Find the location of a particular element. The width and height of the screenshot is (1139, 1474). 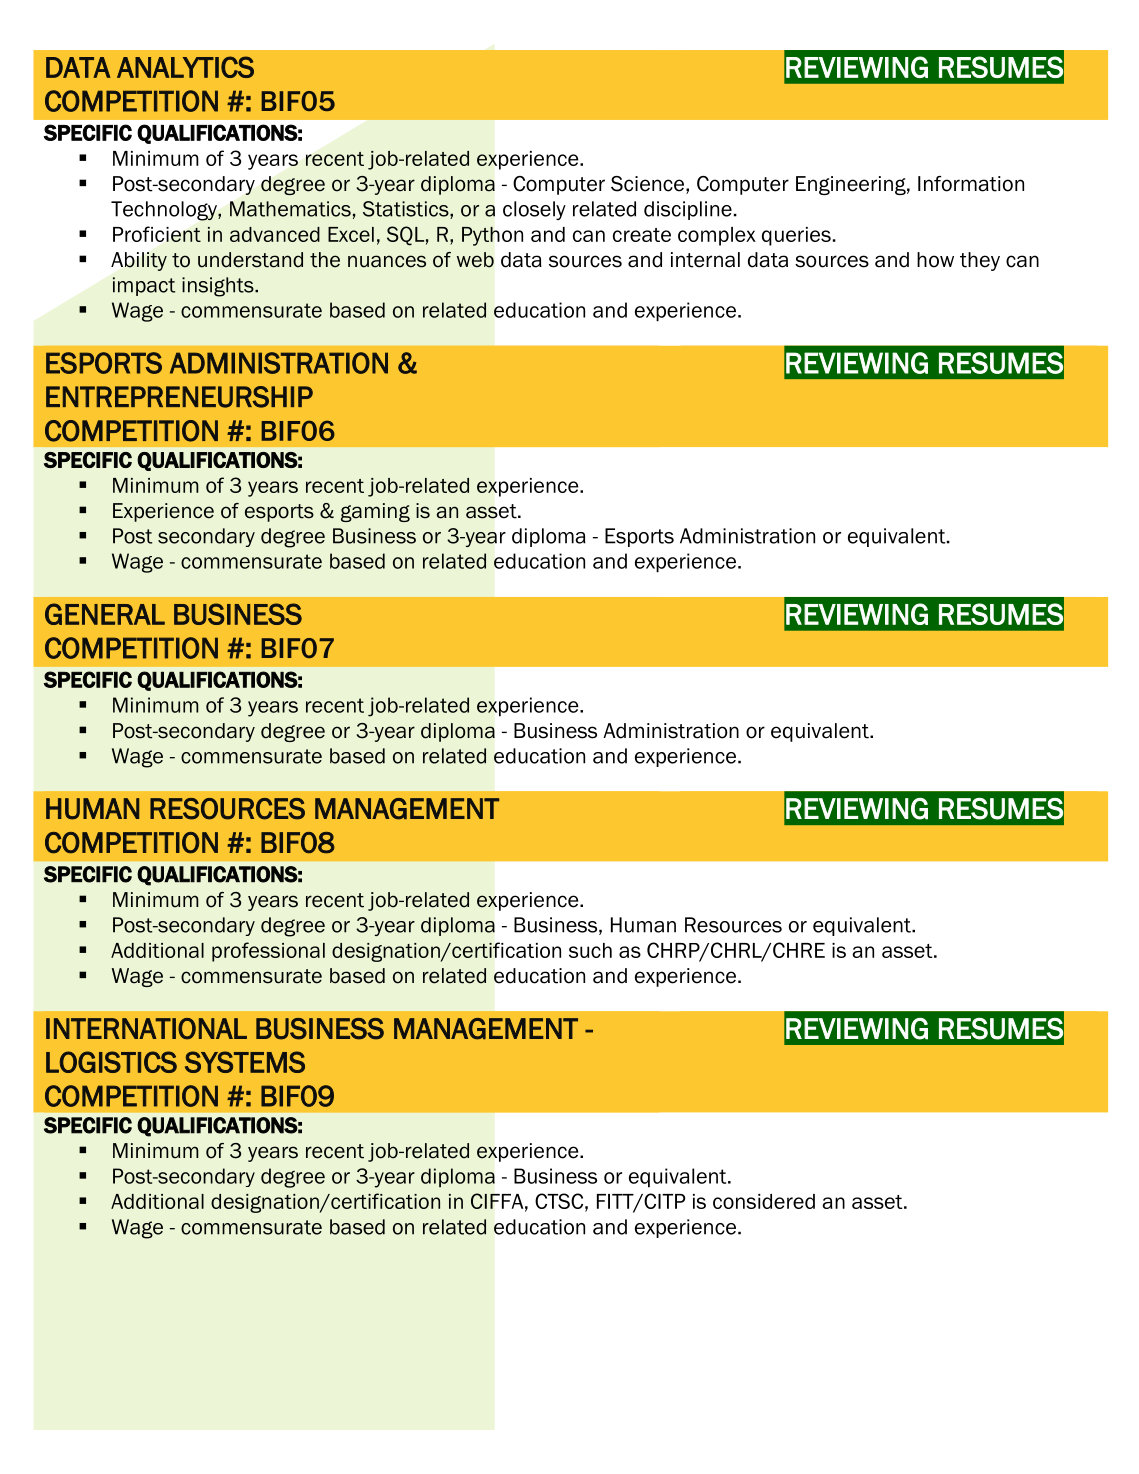

LOGISTICS is located at coordinates (111, 1062).
